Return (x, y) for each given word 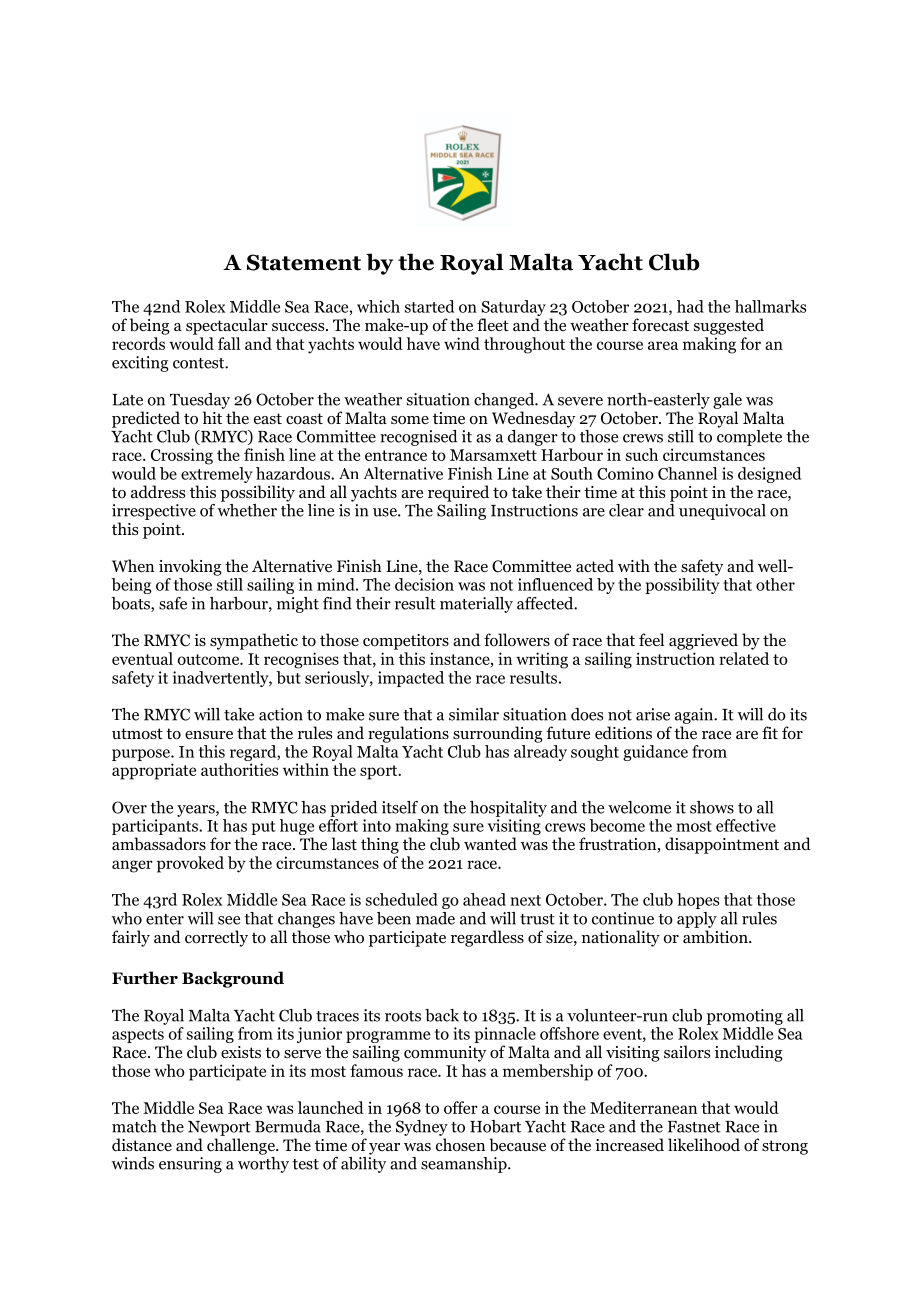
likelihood (704, 1145)
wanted (490, 843)
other (775, 584)
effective (746, 825)
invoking (190, 567)
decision (424, 584)
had (690, 306)
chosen (460, 1145)
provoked (190, 864)
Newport (219, 1128)
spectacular (227, 326)
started (429, 306)
